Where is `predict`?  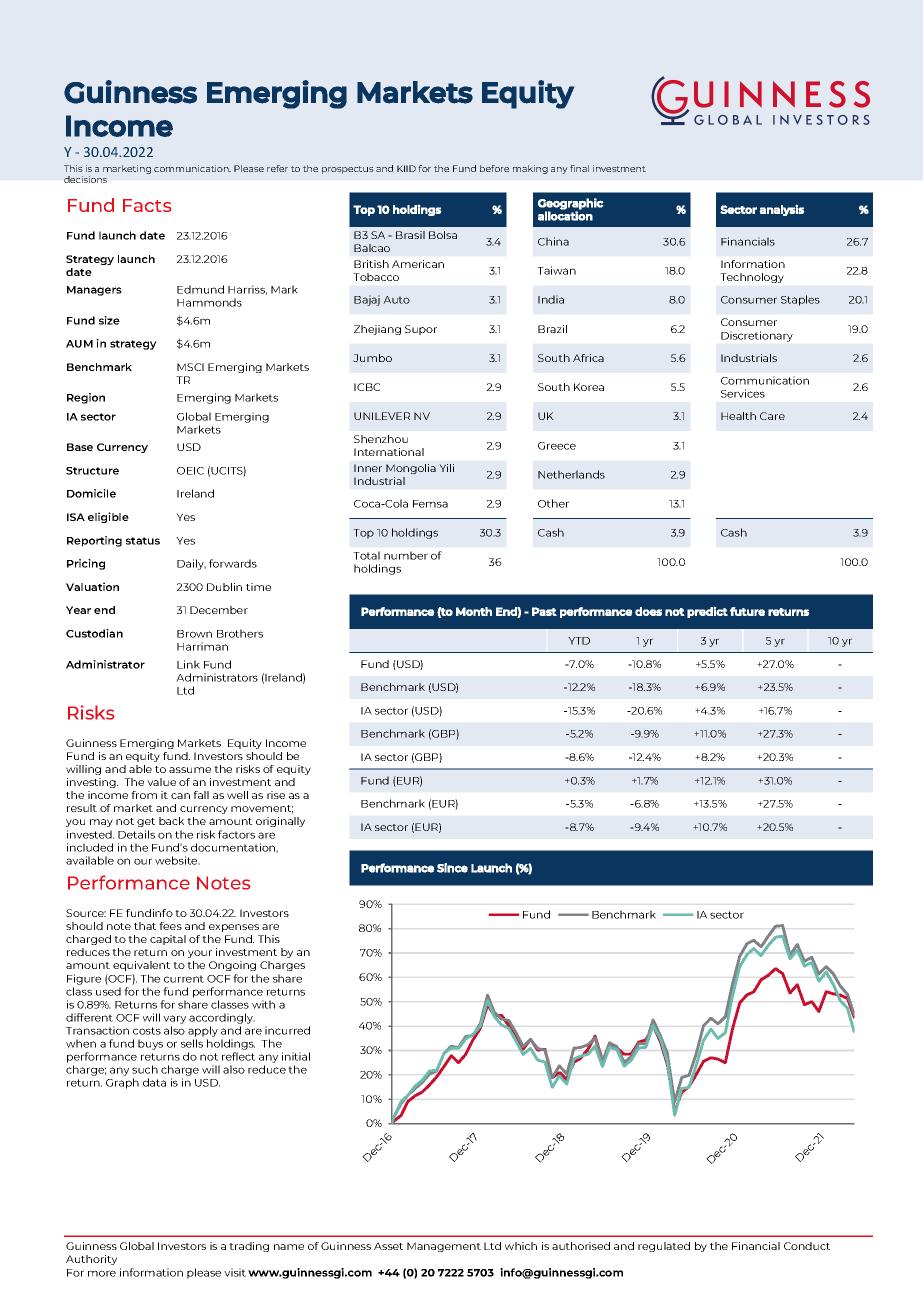
predict is located at coordinates (707, 612).
